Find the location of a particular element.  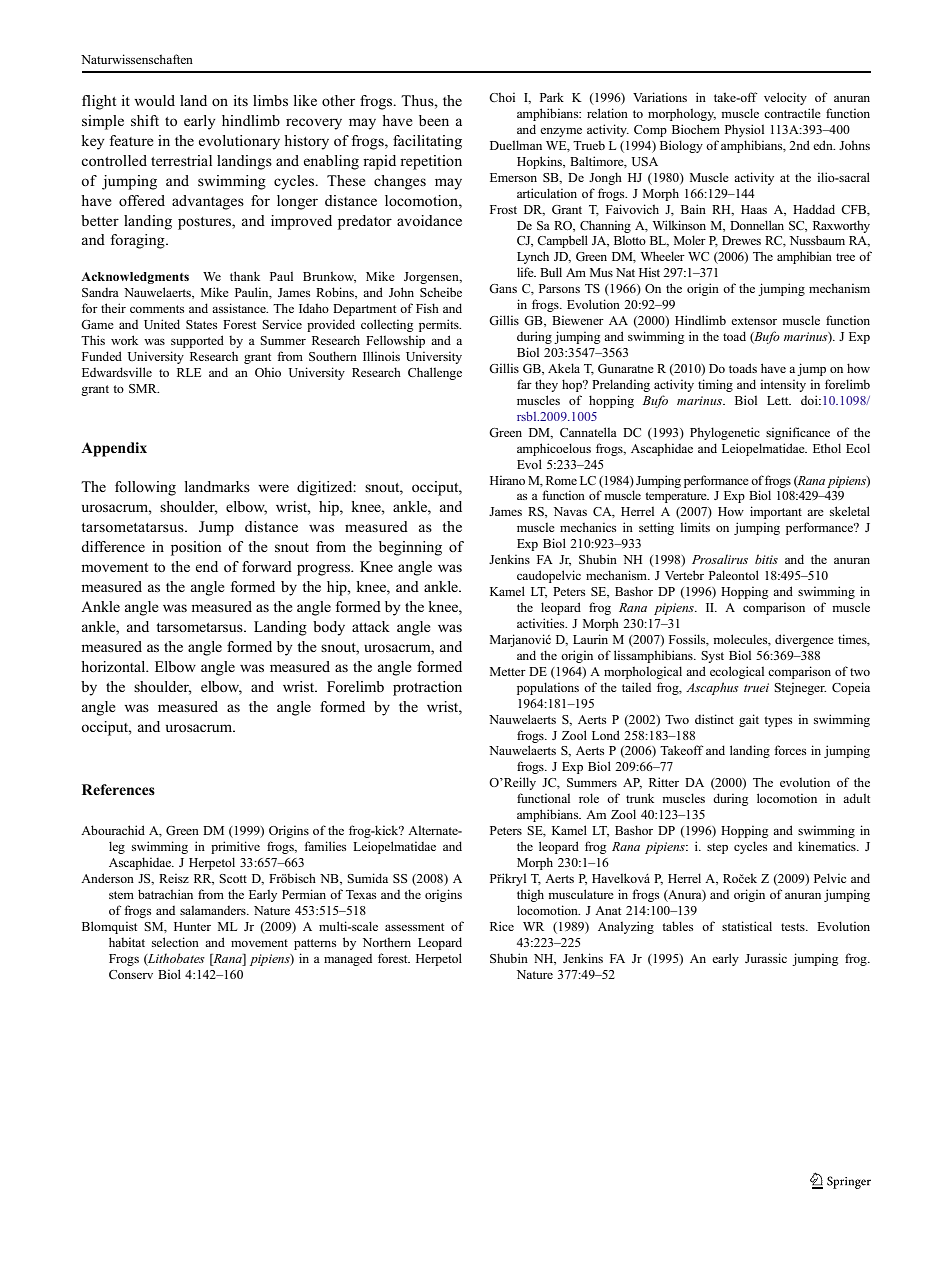

been is located at coordinates (434, 120).
